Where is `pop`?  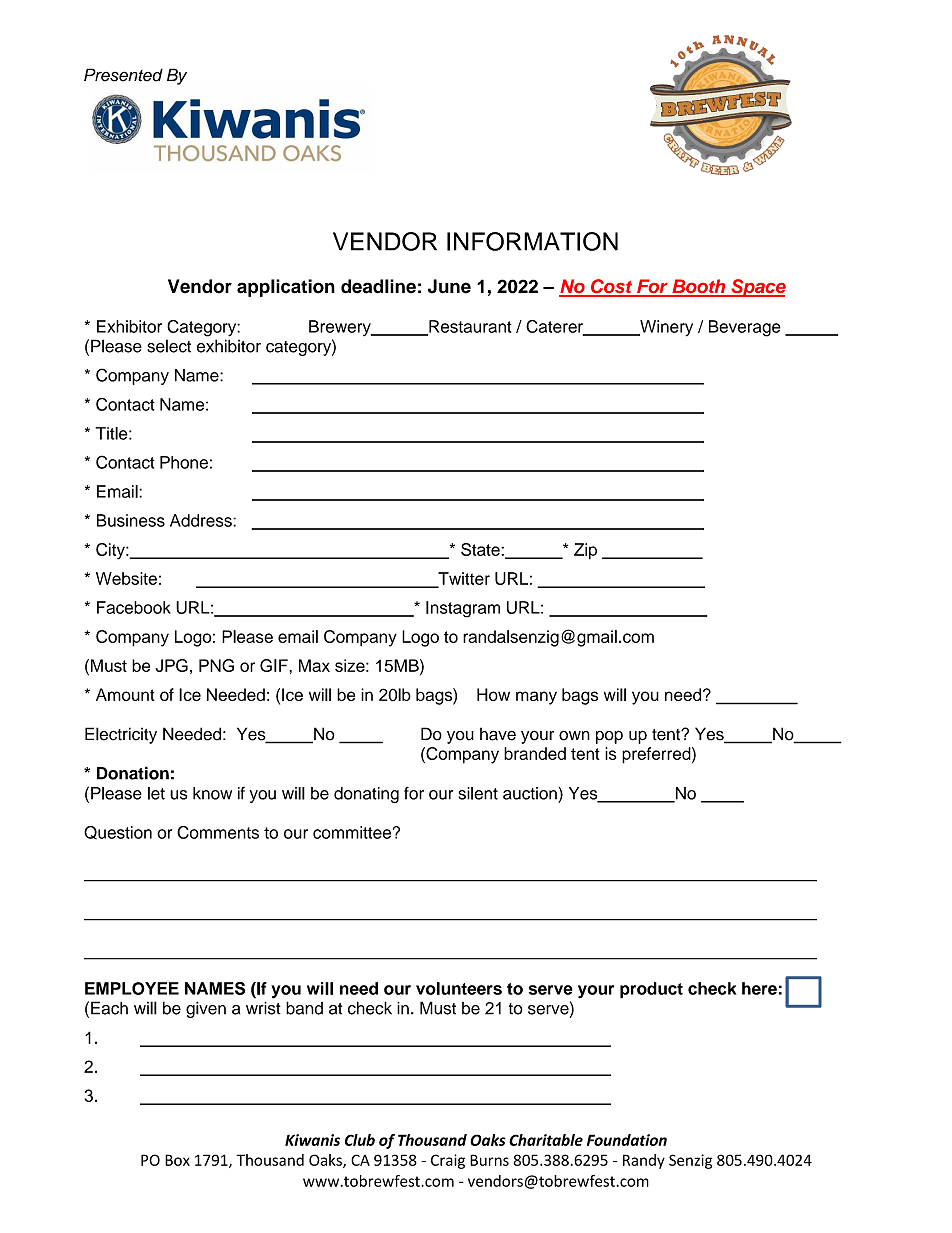 pop is located at coordinates (609, 737).
